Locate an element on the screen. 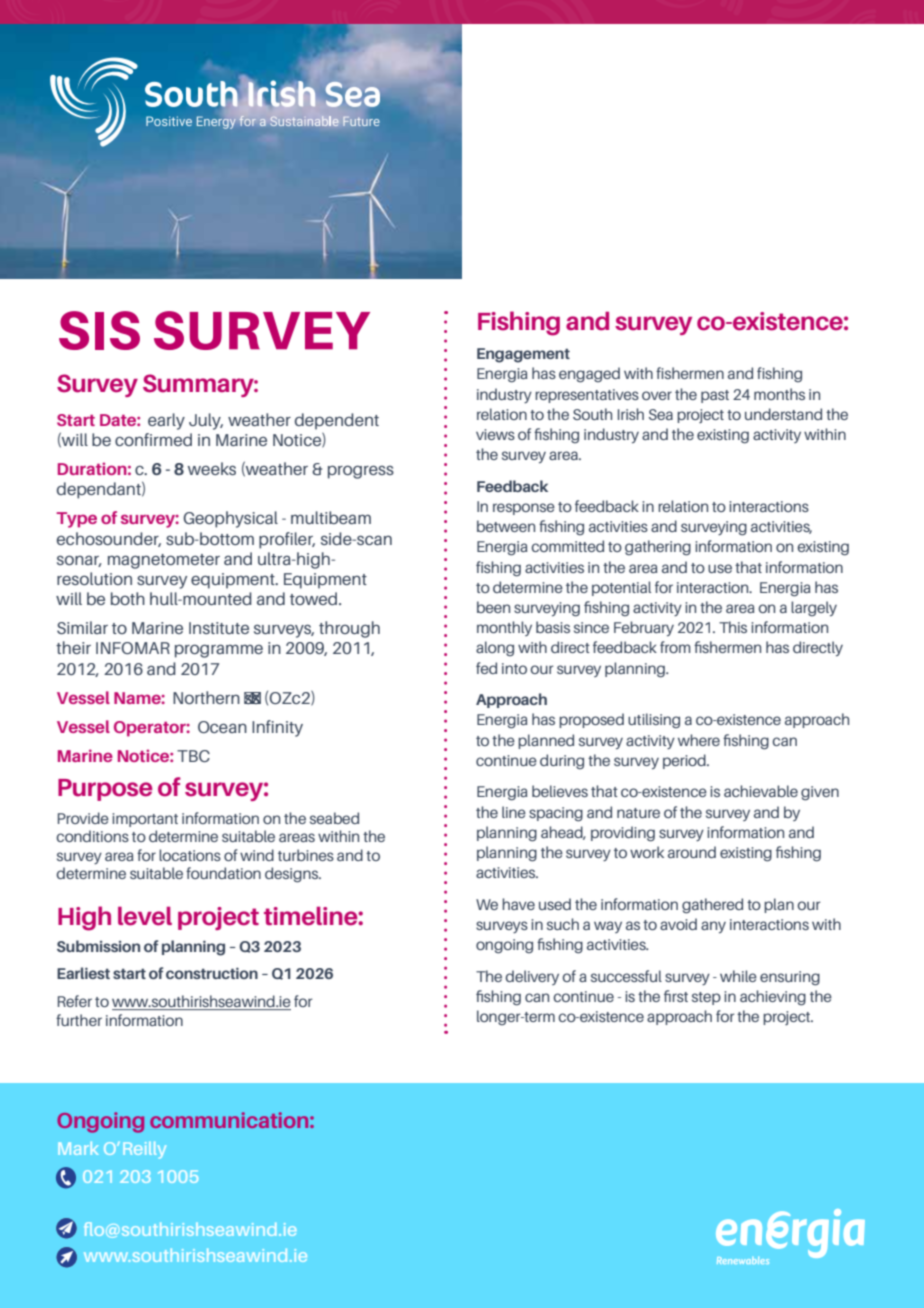 The image size is (924, 1308). any is located at coordinates (713, 927).
